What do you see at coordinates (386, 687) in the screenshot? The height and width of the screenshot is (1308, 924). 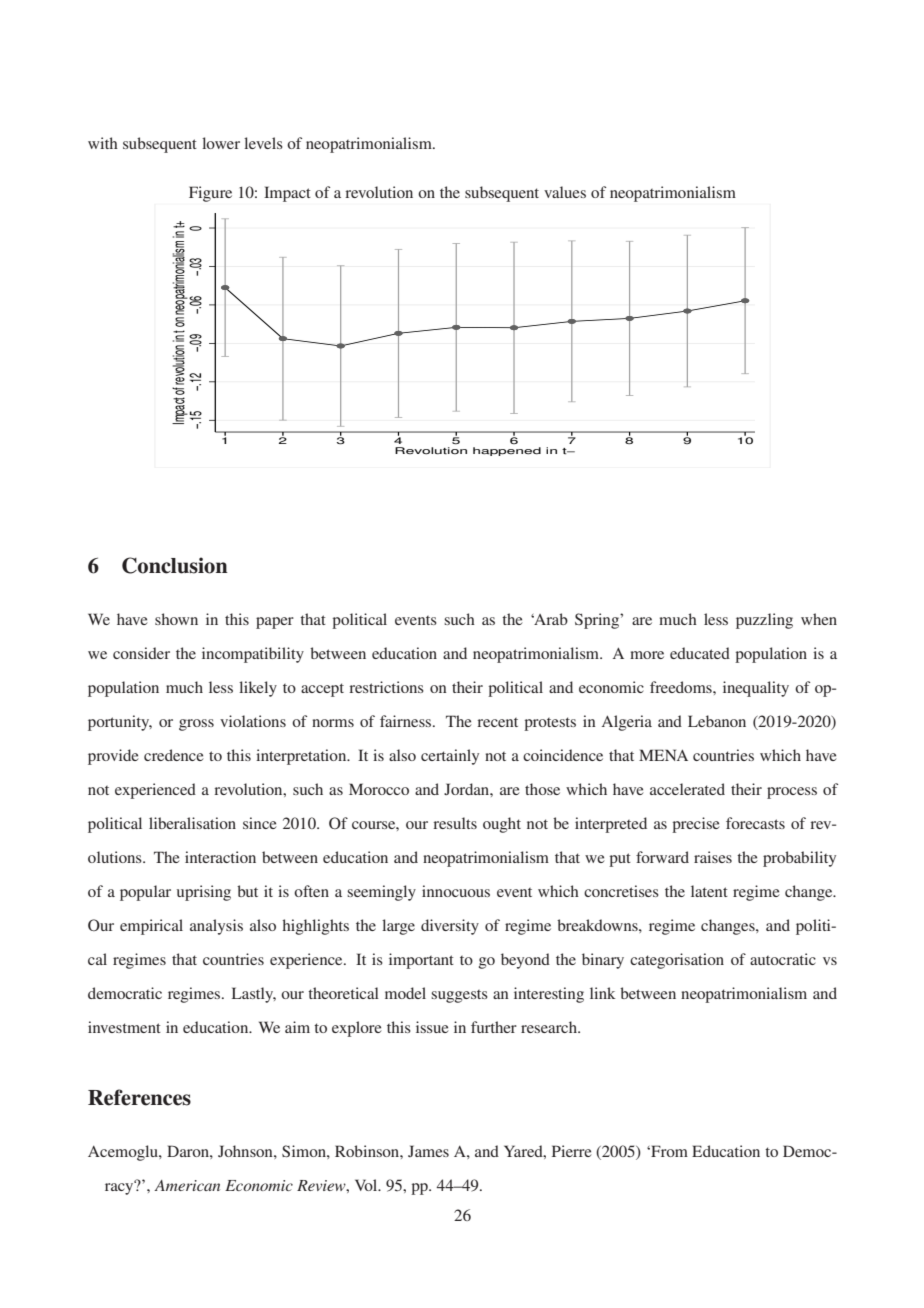 I see `restrictions` at bounding box center [386, 687].
